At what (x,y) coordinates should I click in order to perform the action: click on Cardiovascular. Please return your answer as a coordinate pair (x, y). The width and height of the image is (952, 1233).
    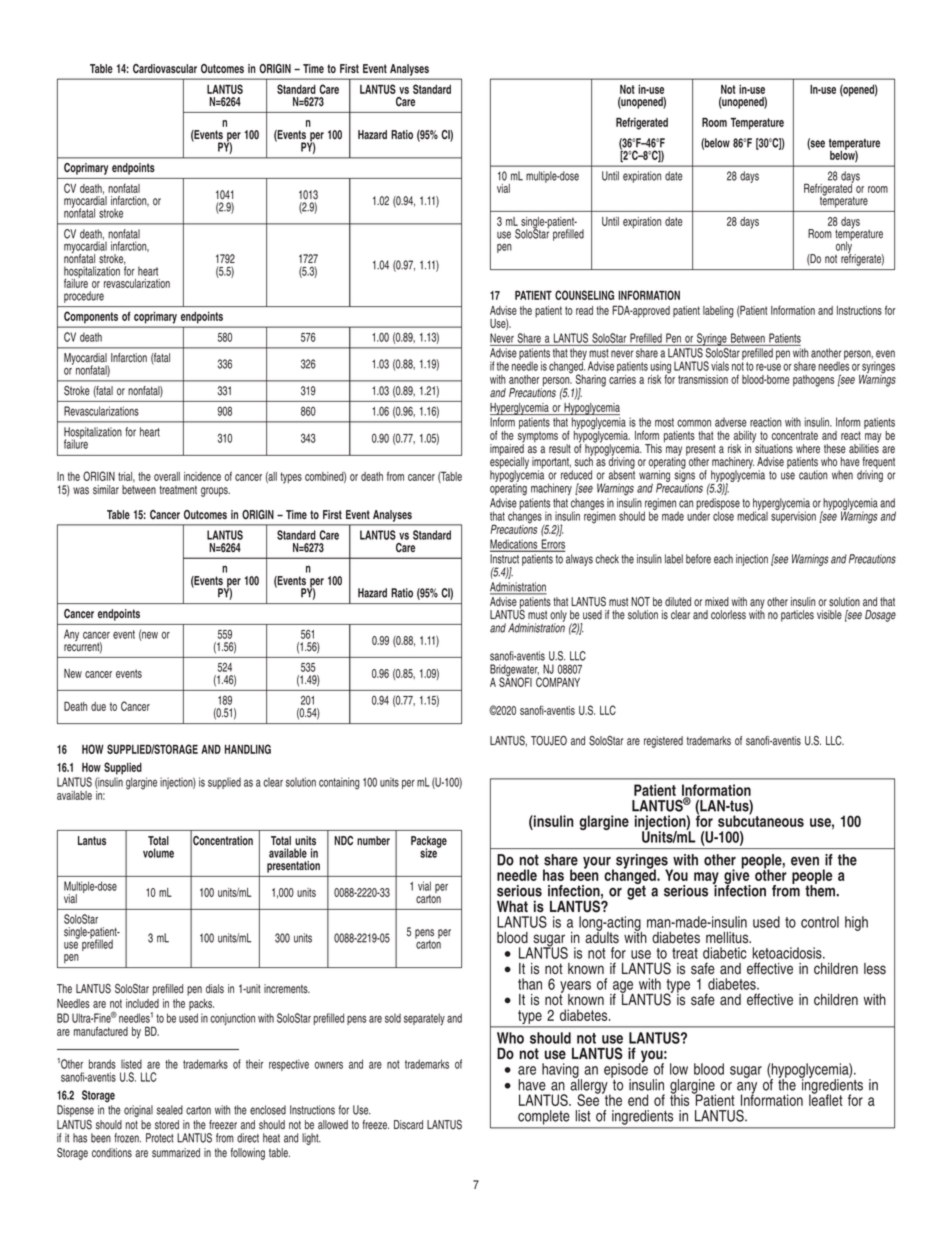
    Looking at the image, I should click on (165, 68).
